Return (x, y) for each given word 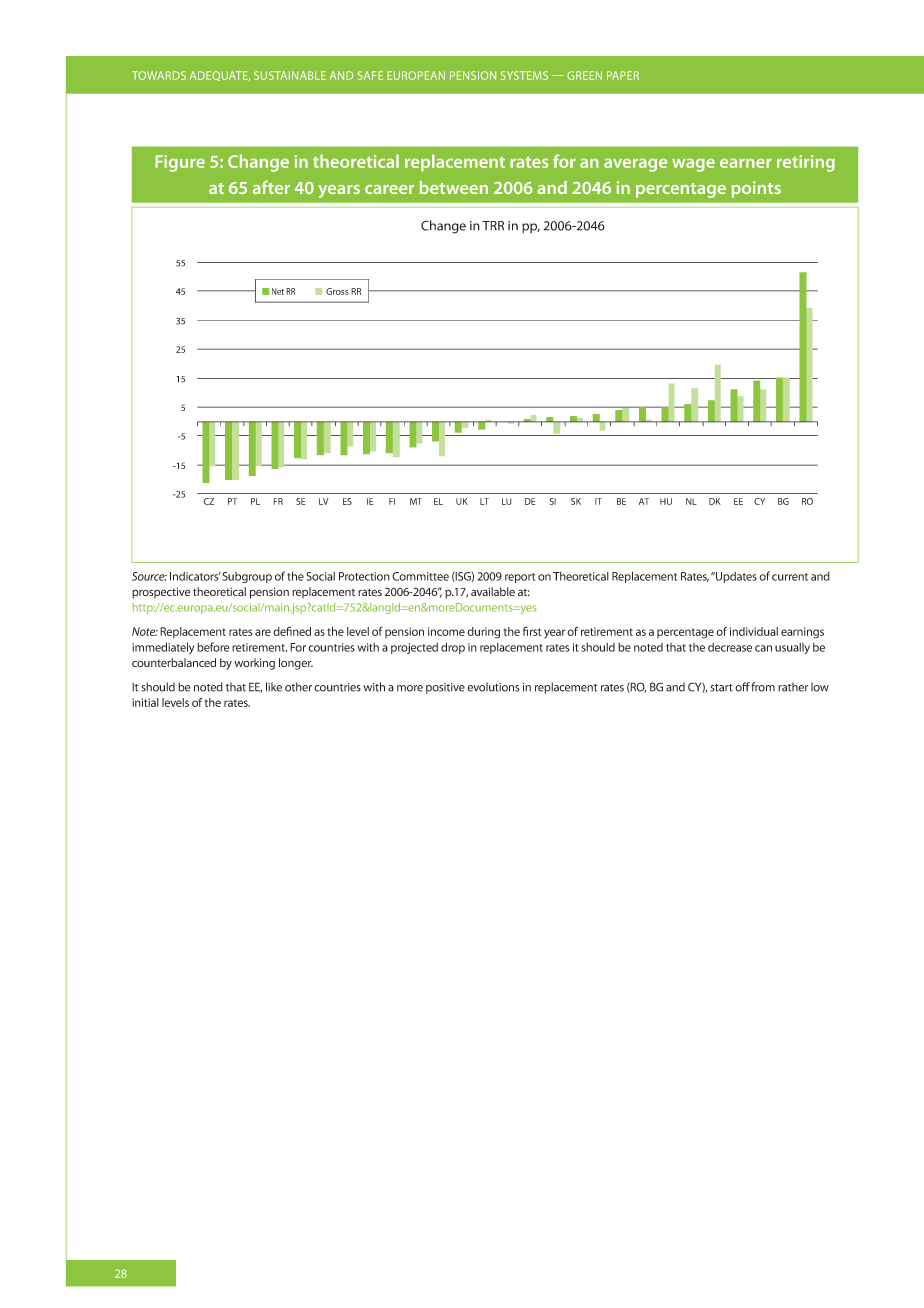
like (274, 687)
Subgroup (247, 577)
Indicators (195, 576)
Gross (337, 291)
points (756, 189)
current (790, 577)
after (271, 187)
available (493, 591)
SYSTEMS (524, 75)
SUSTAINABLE (290, 75)
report (520, 578)
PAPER (623, 75)
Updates (735, 577)
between (454, 187)
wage (693, 165)
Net (278, 291)
